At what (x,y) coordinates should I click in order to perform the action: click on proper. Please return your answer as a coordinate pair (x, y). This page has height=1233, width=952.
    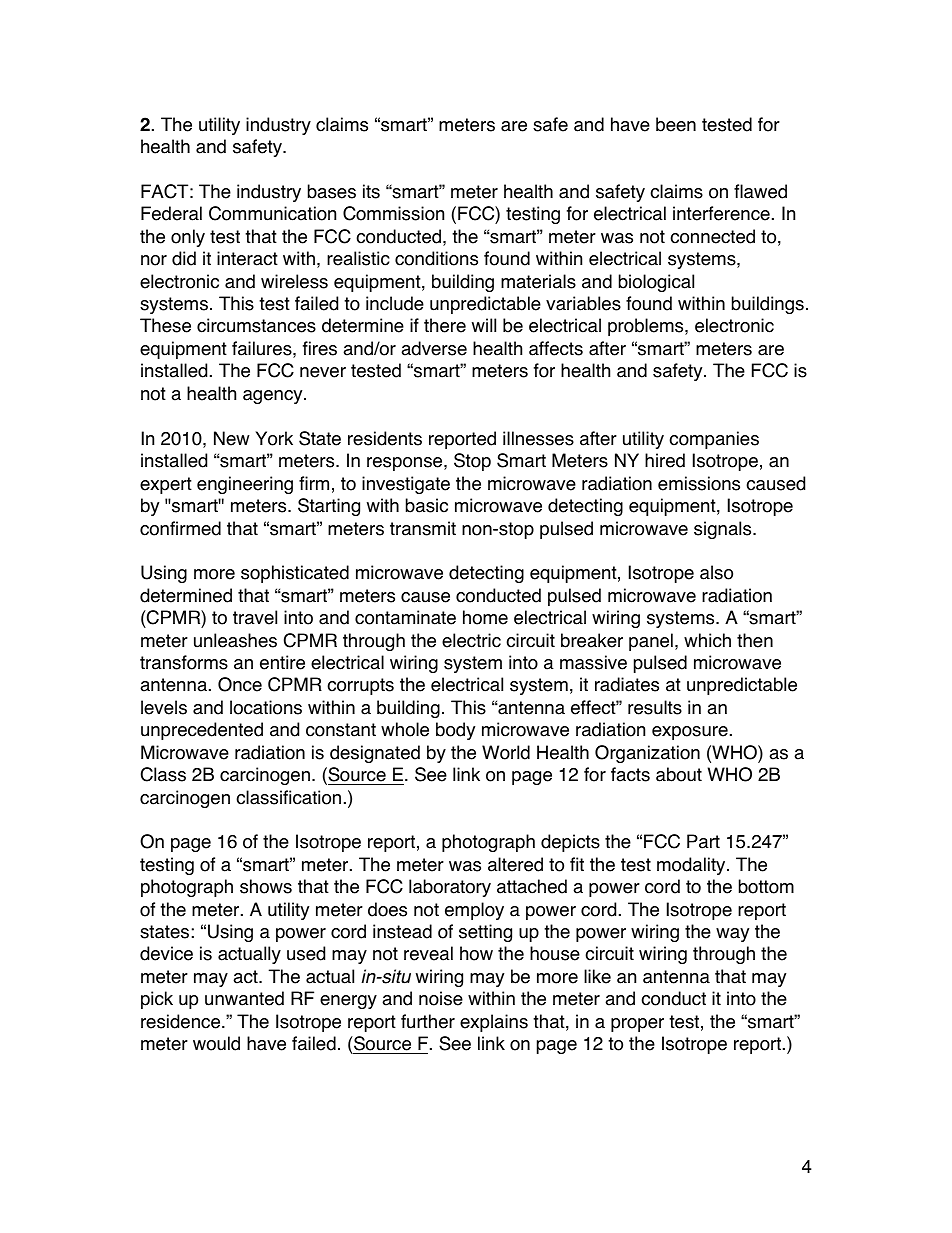
    Looking at the image, I should click on (637, 1025).
